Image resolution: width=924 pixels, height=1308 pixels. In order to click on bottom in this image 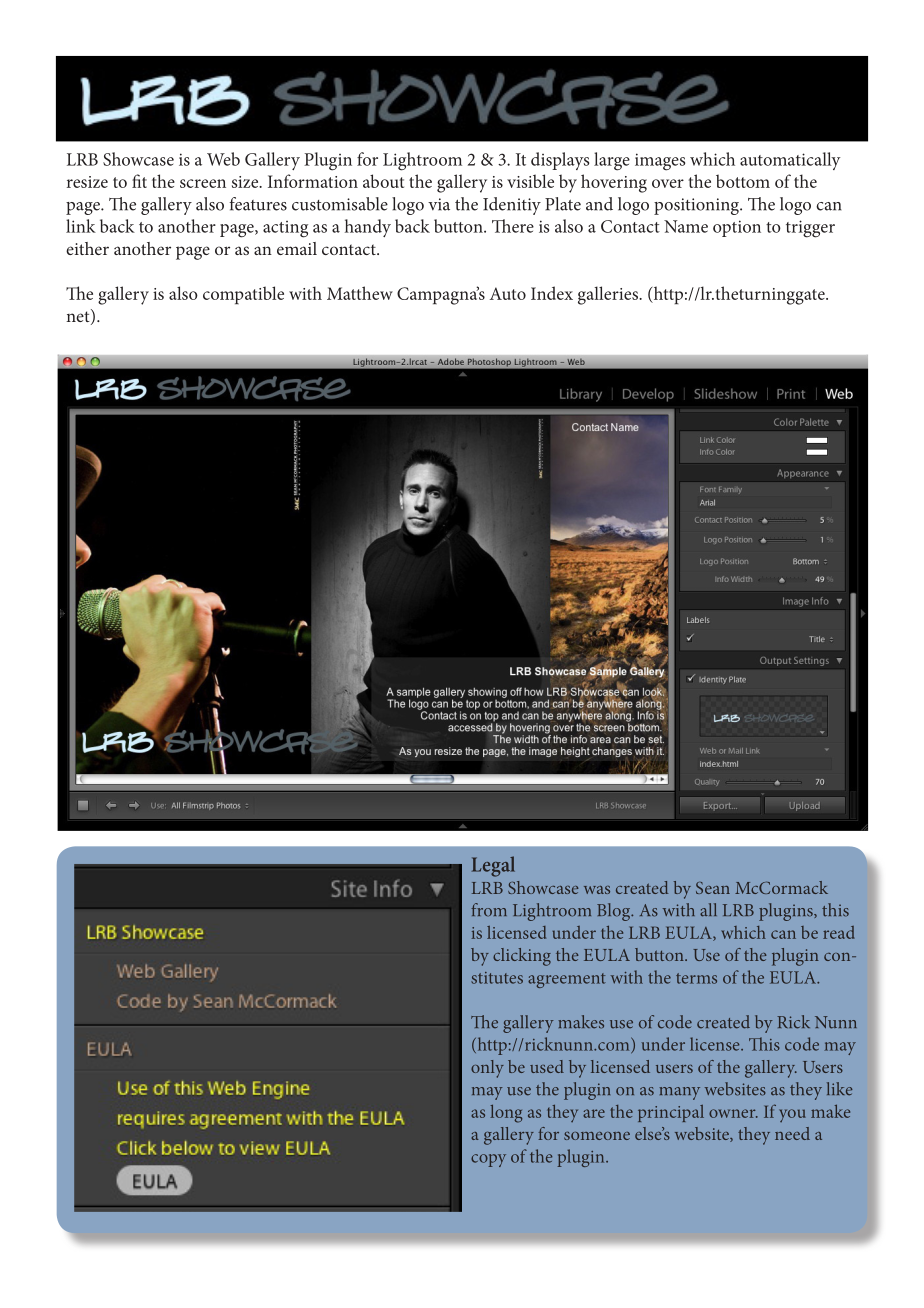, I will do `click(743, 181)`.
